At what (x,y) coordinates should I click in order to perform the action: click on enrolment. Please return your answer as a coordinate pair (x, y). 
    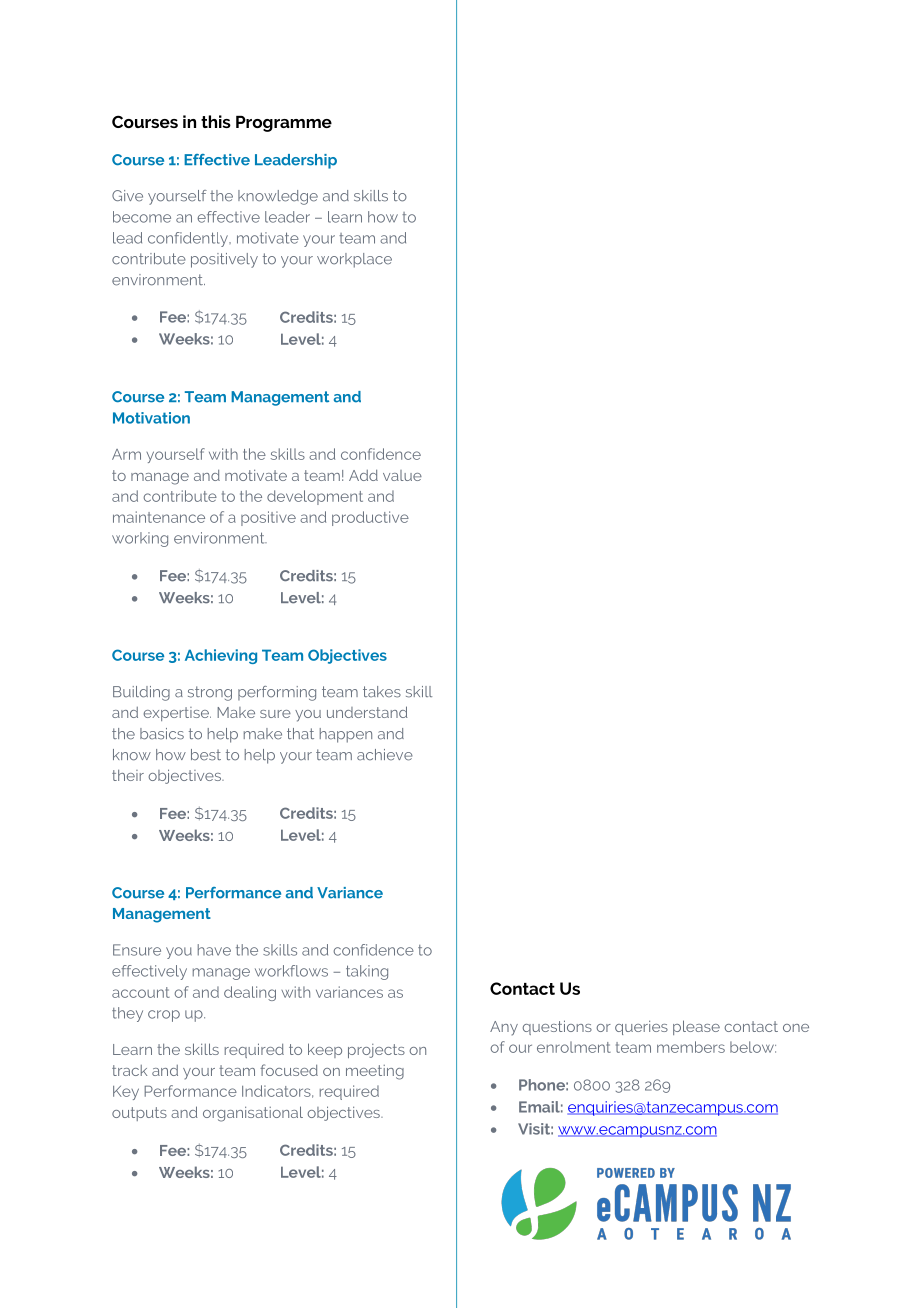
    Looking at the image, I should click on (574, 1047).
